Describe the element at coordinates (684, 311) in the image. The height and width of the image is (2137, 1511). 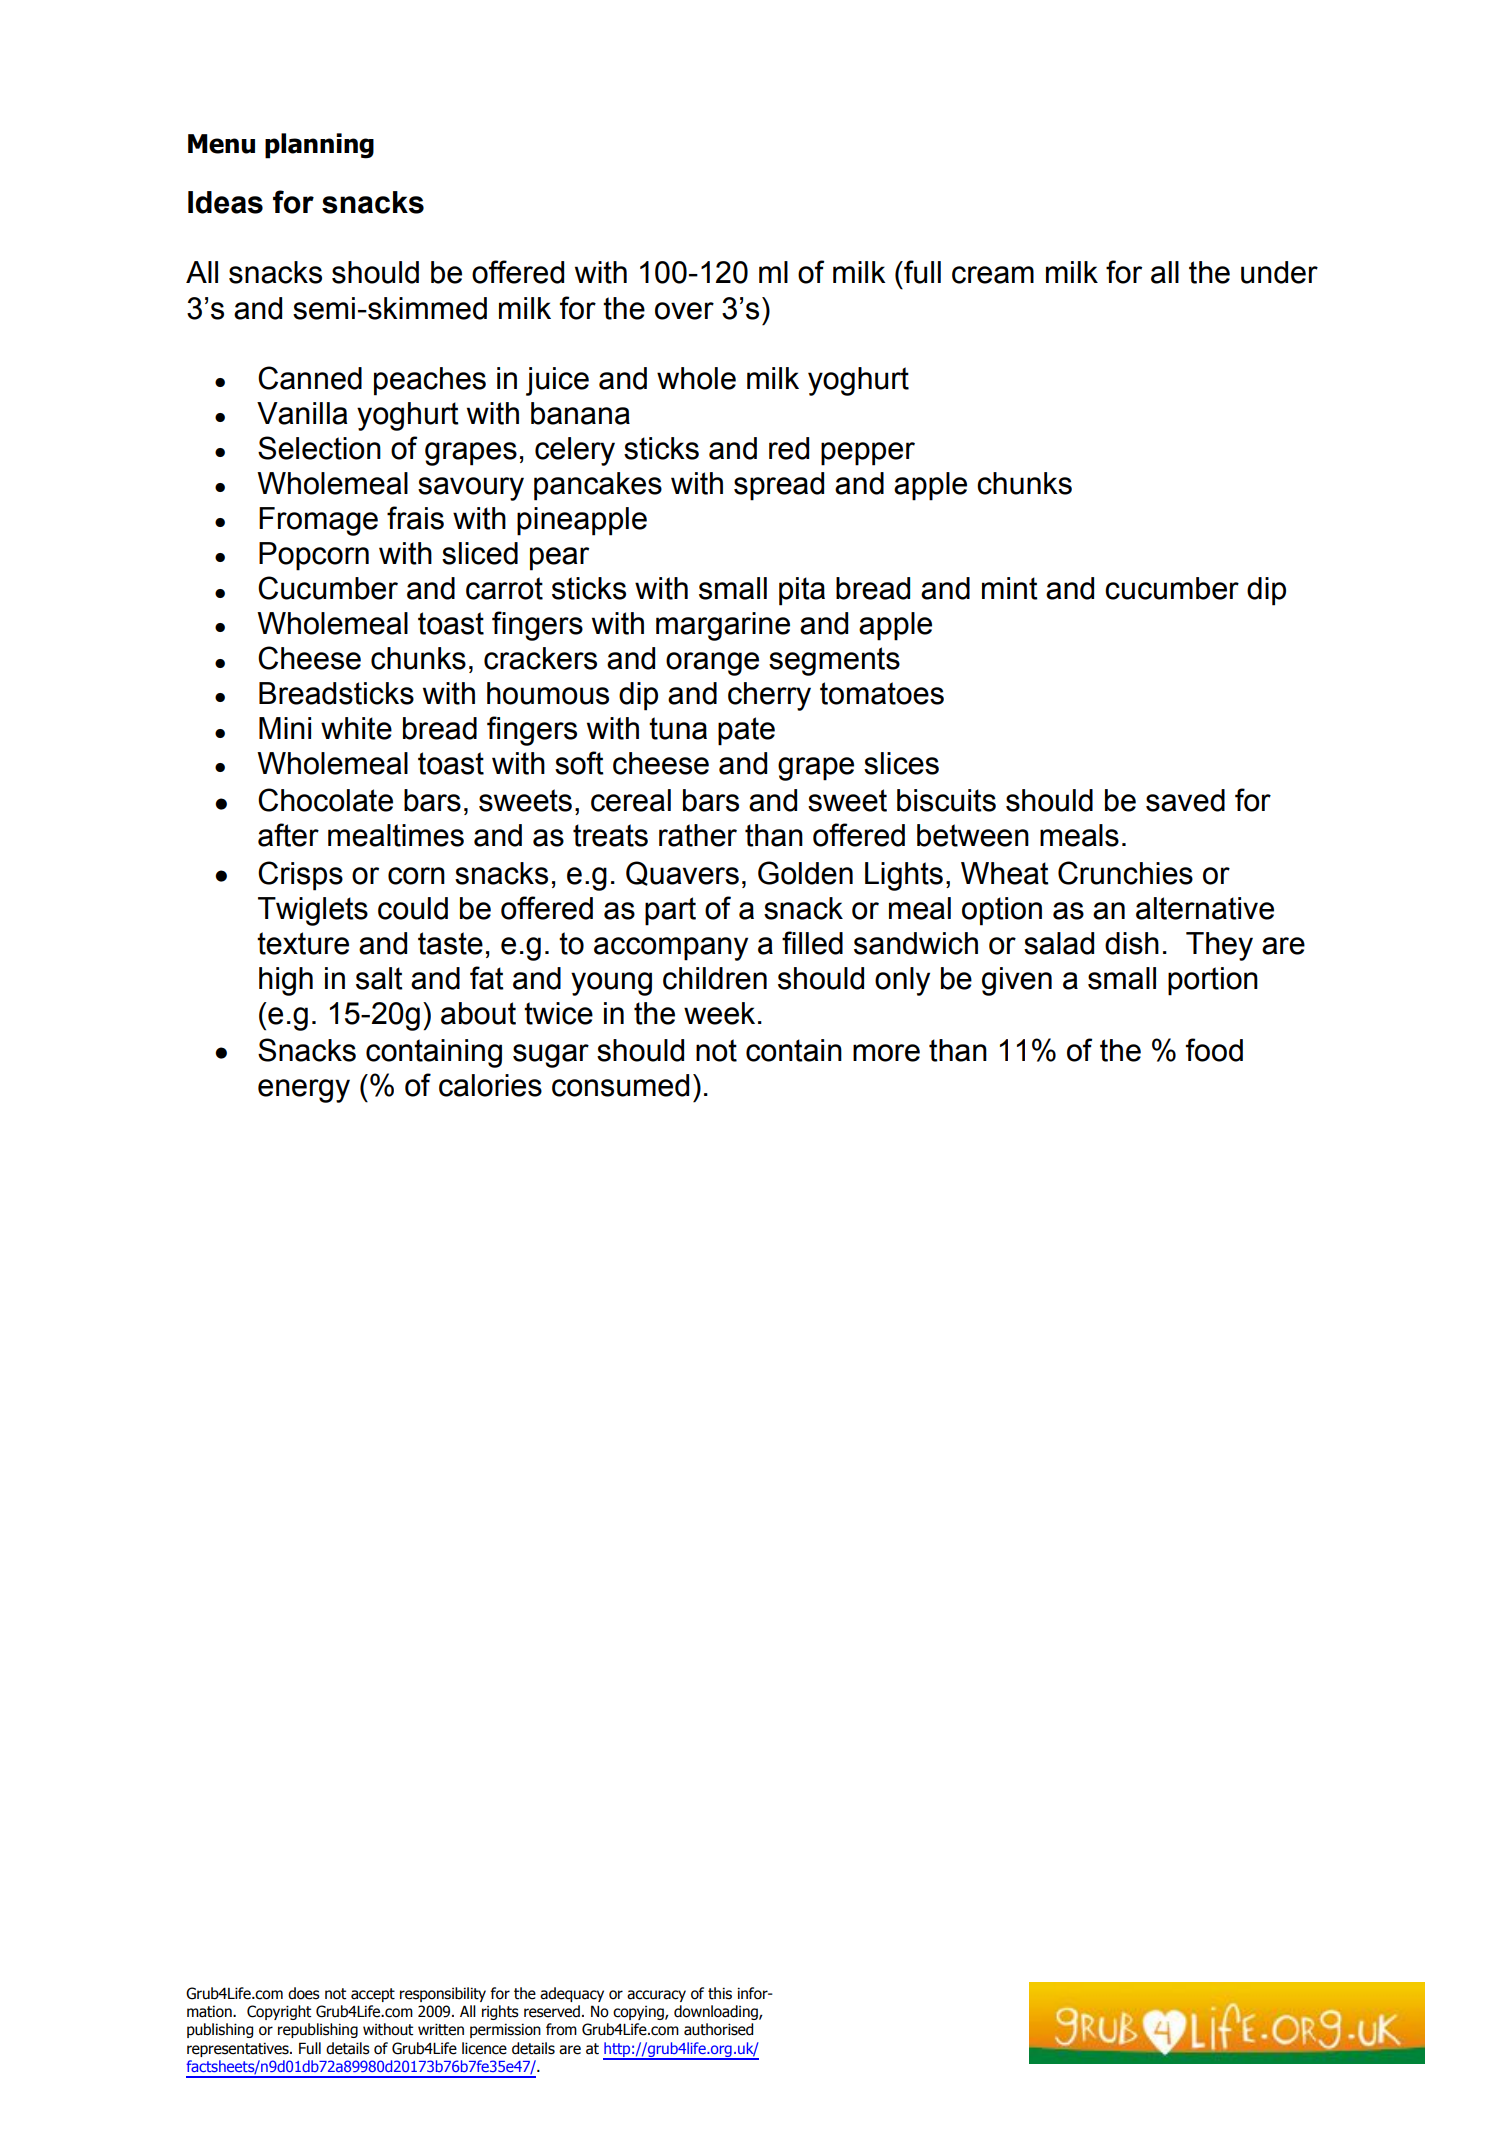
I see `over` at that location.
